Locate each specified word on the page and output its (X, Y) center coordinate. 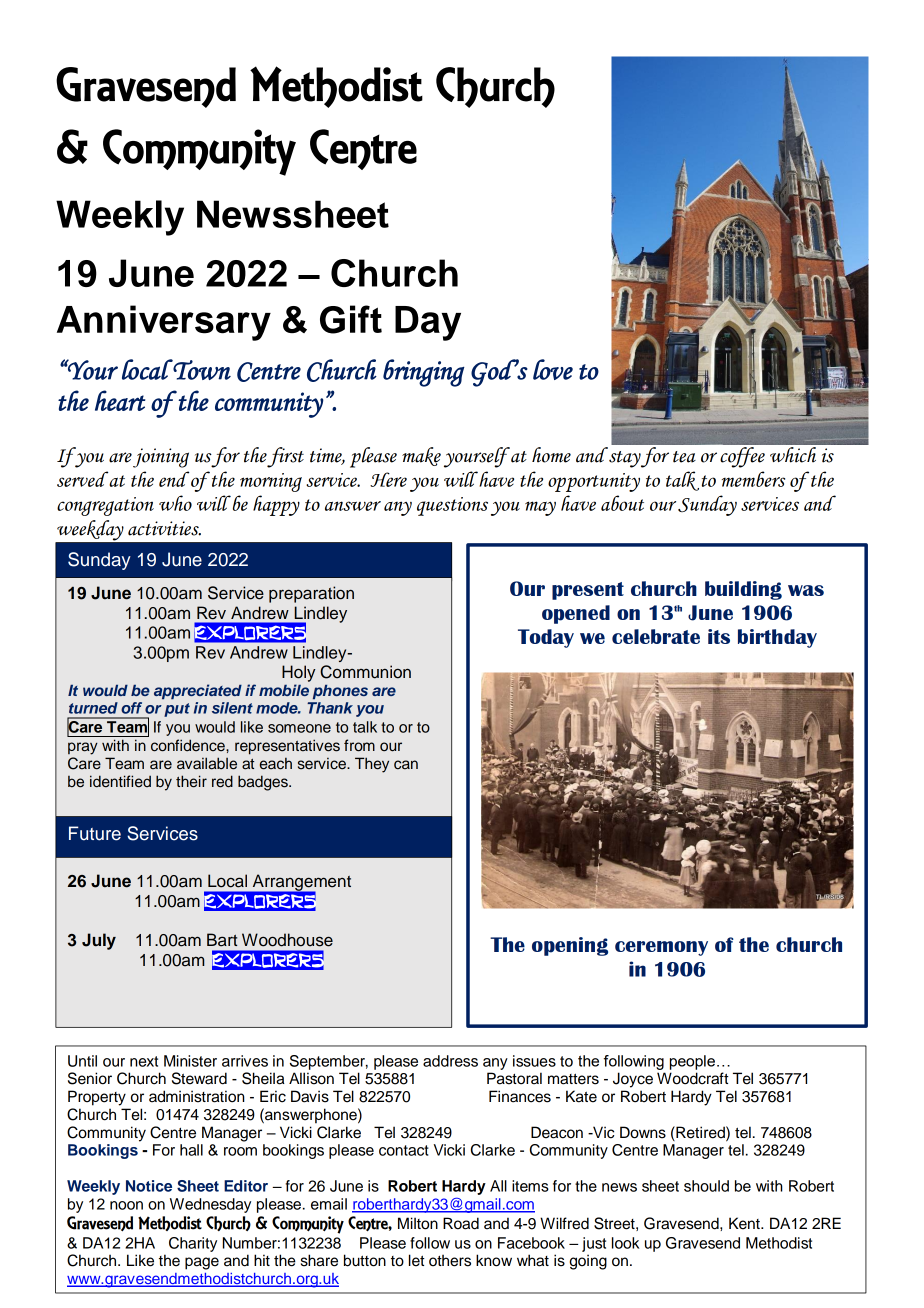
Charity (193, 1244)
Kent (745, 1223)
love (553, 369)
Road (461, 1223)
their (191, 781)
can (406, 765)
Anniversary (164, 323)
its (719, 636)
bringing (424, 373)
